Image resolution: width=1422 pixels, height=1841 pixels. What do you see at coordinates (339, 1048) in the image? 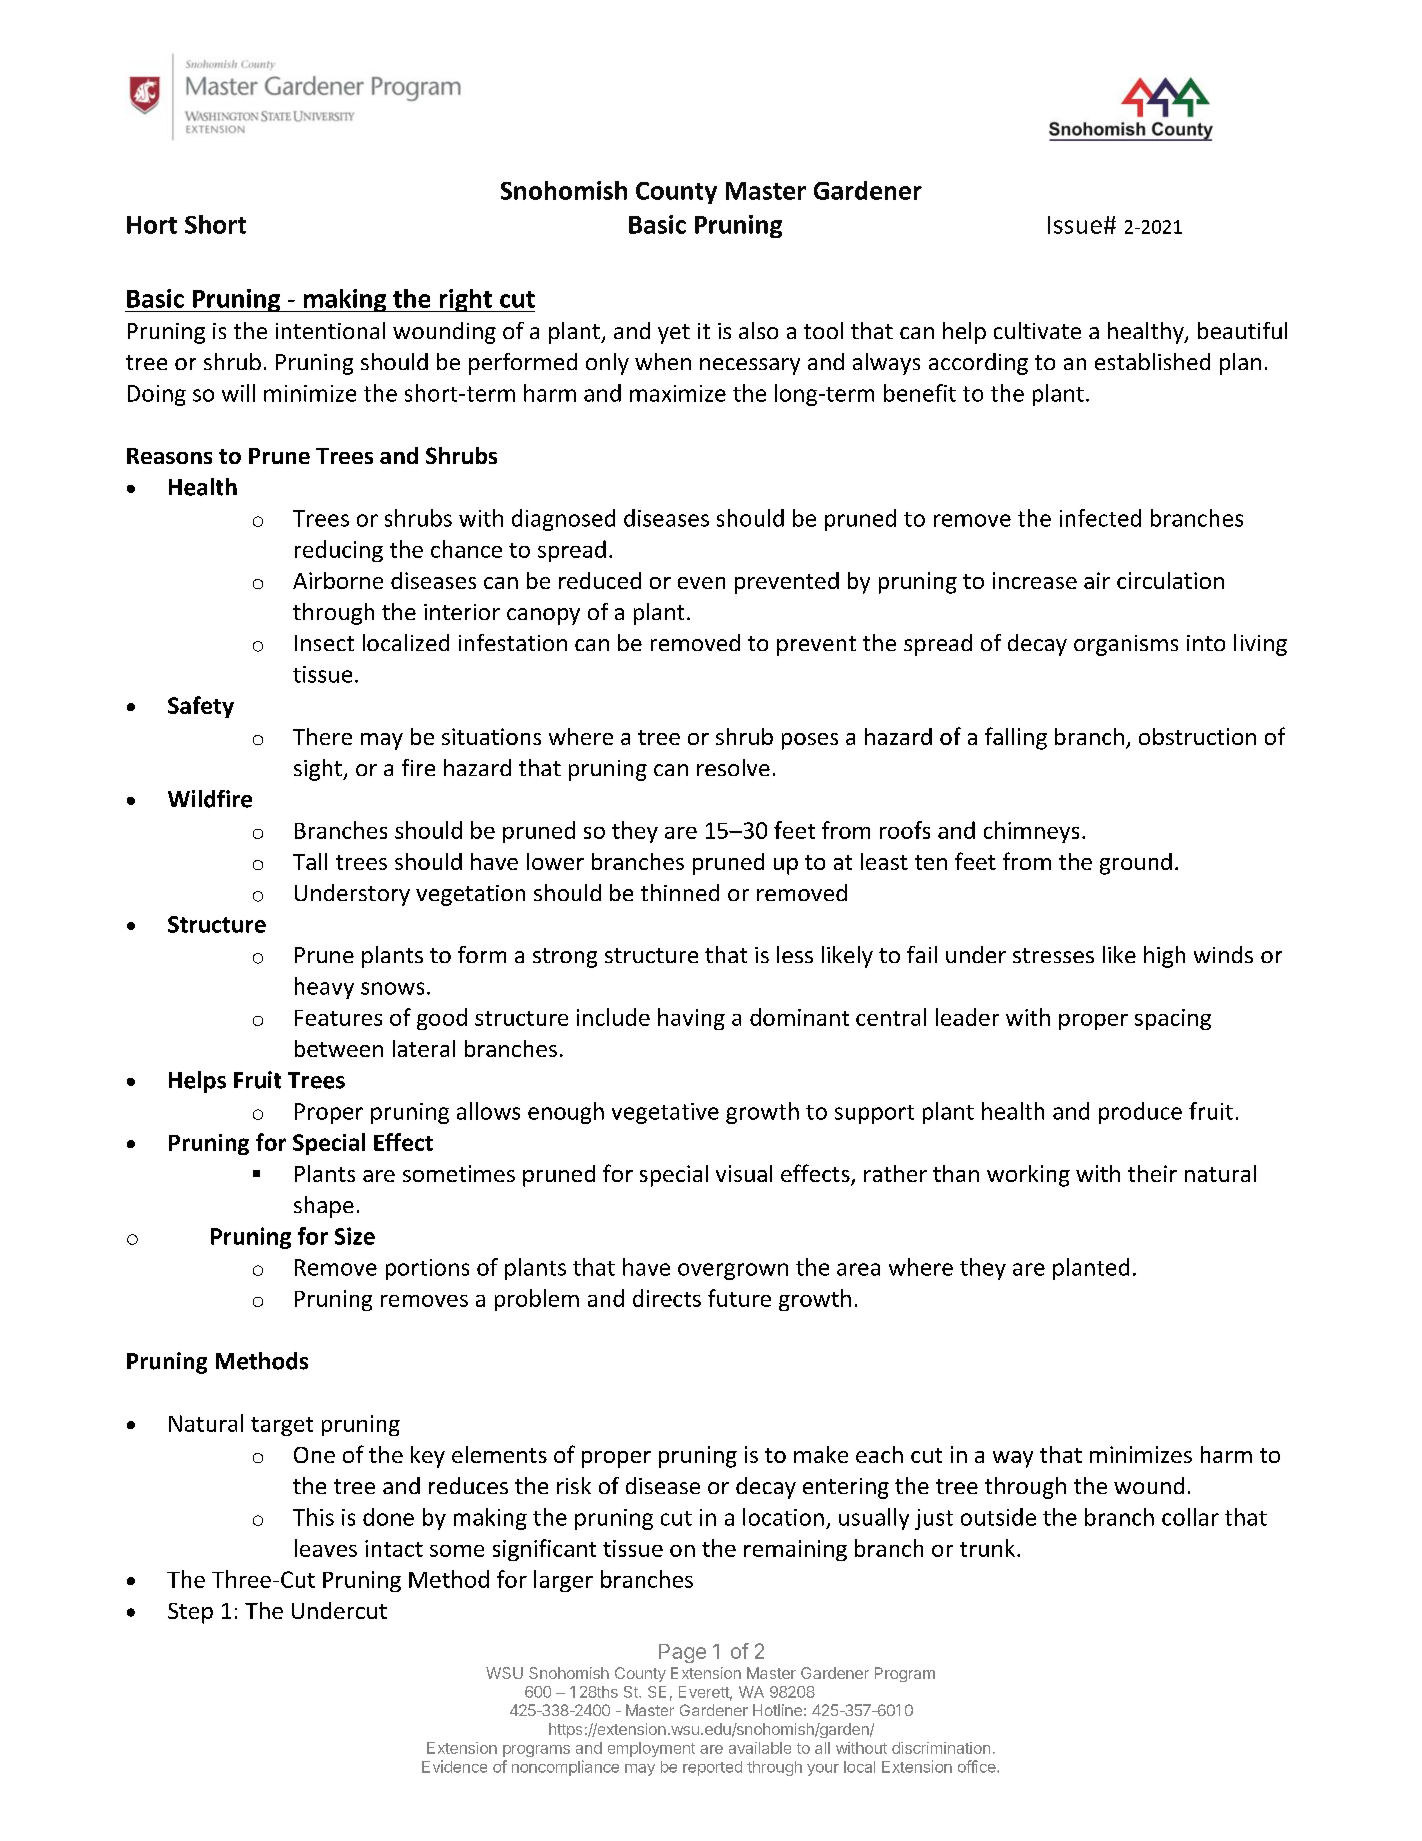
I see `between` at bounding box center [339, 1048].
